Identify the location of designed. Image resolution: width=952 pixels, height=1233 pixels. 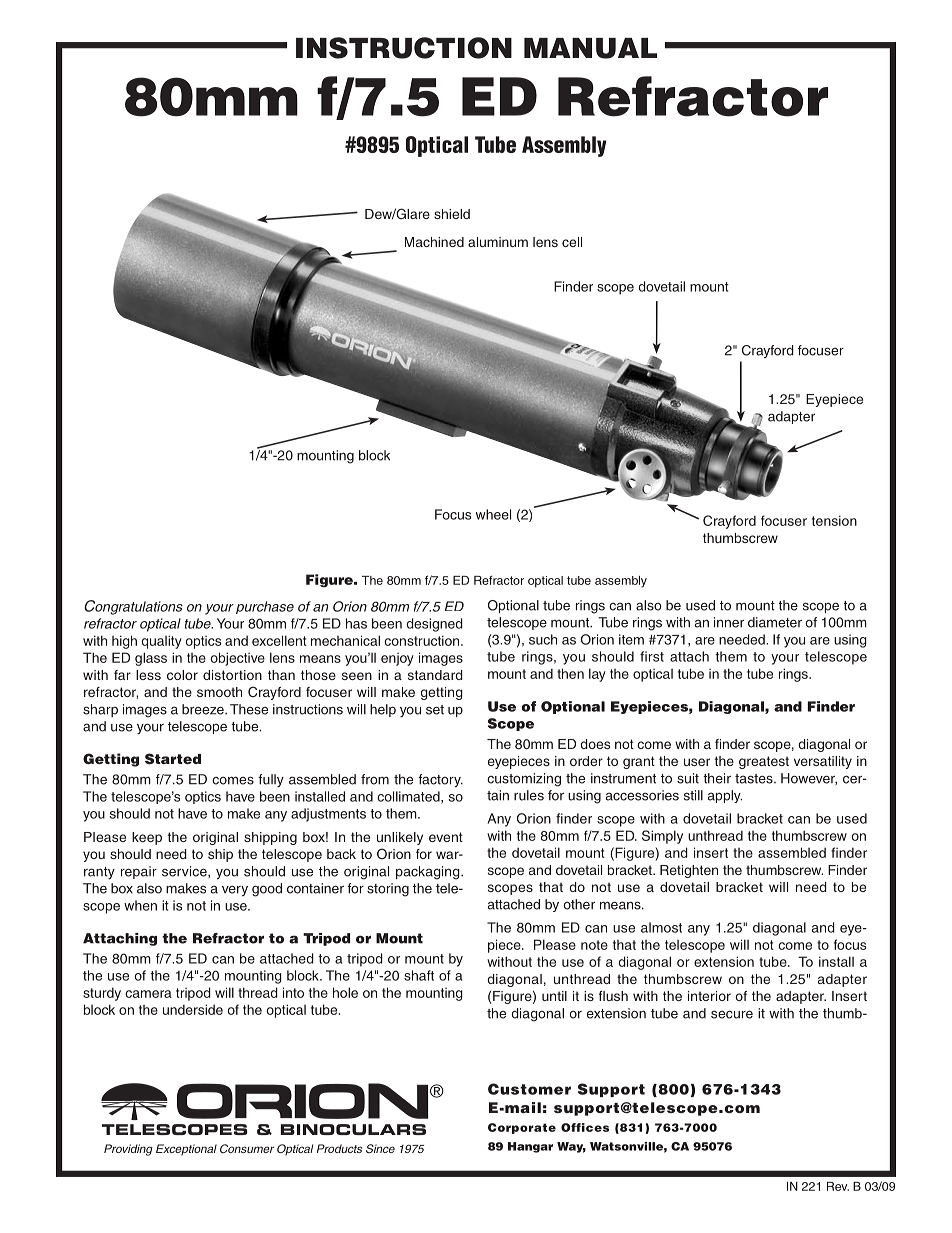
(434, 625).
